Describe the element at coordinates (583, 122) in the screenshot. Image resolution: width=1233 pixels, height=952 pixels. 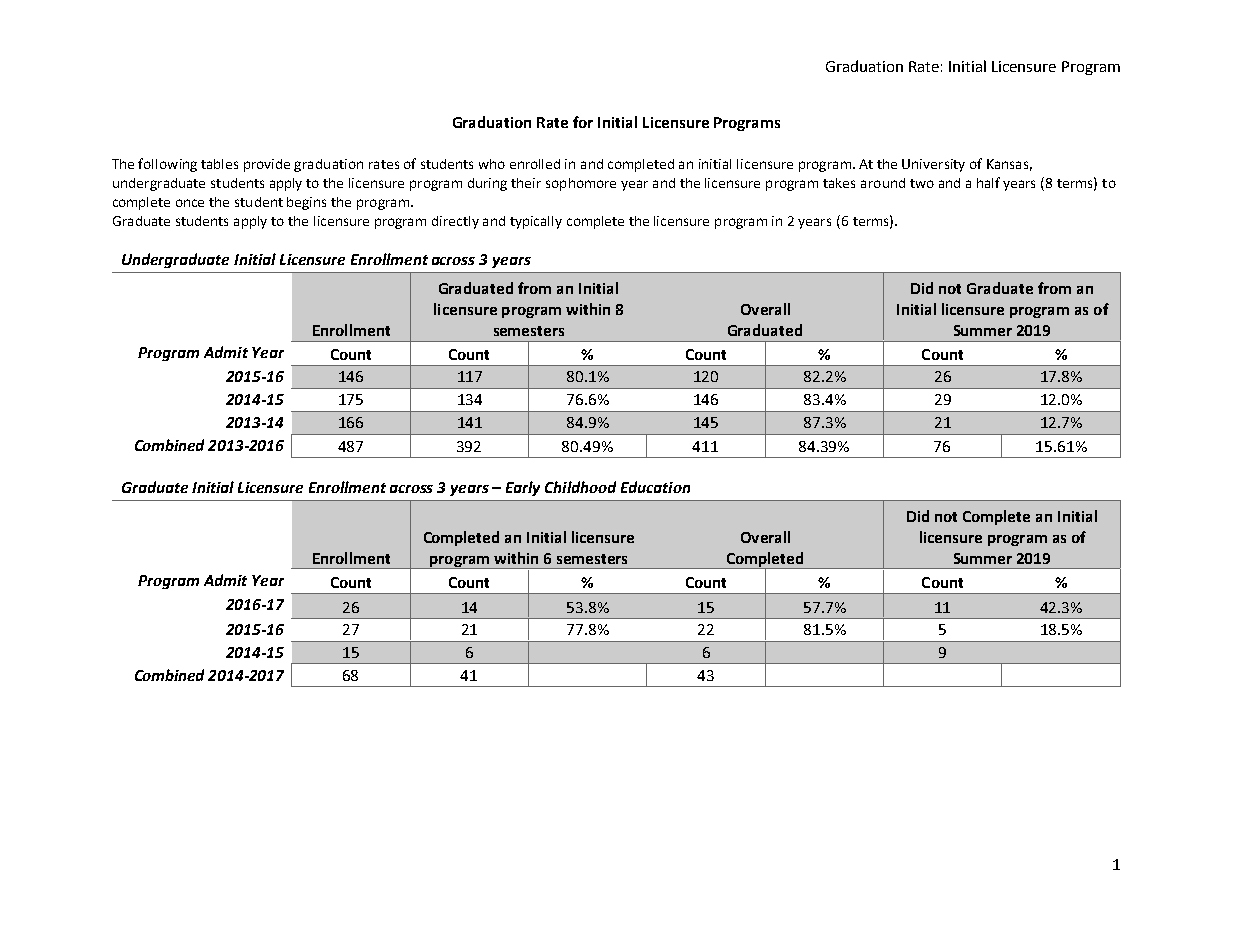
I see `for` at that location.
